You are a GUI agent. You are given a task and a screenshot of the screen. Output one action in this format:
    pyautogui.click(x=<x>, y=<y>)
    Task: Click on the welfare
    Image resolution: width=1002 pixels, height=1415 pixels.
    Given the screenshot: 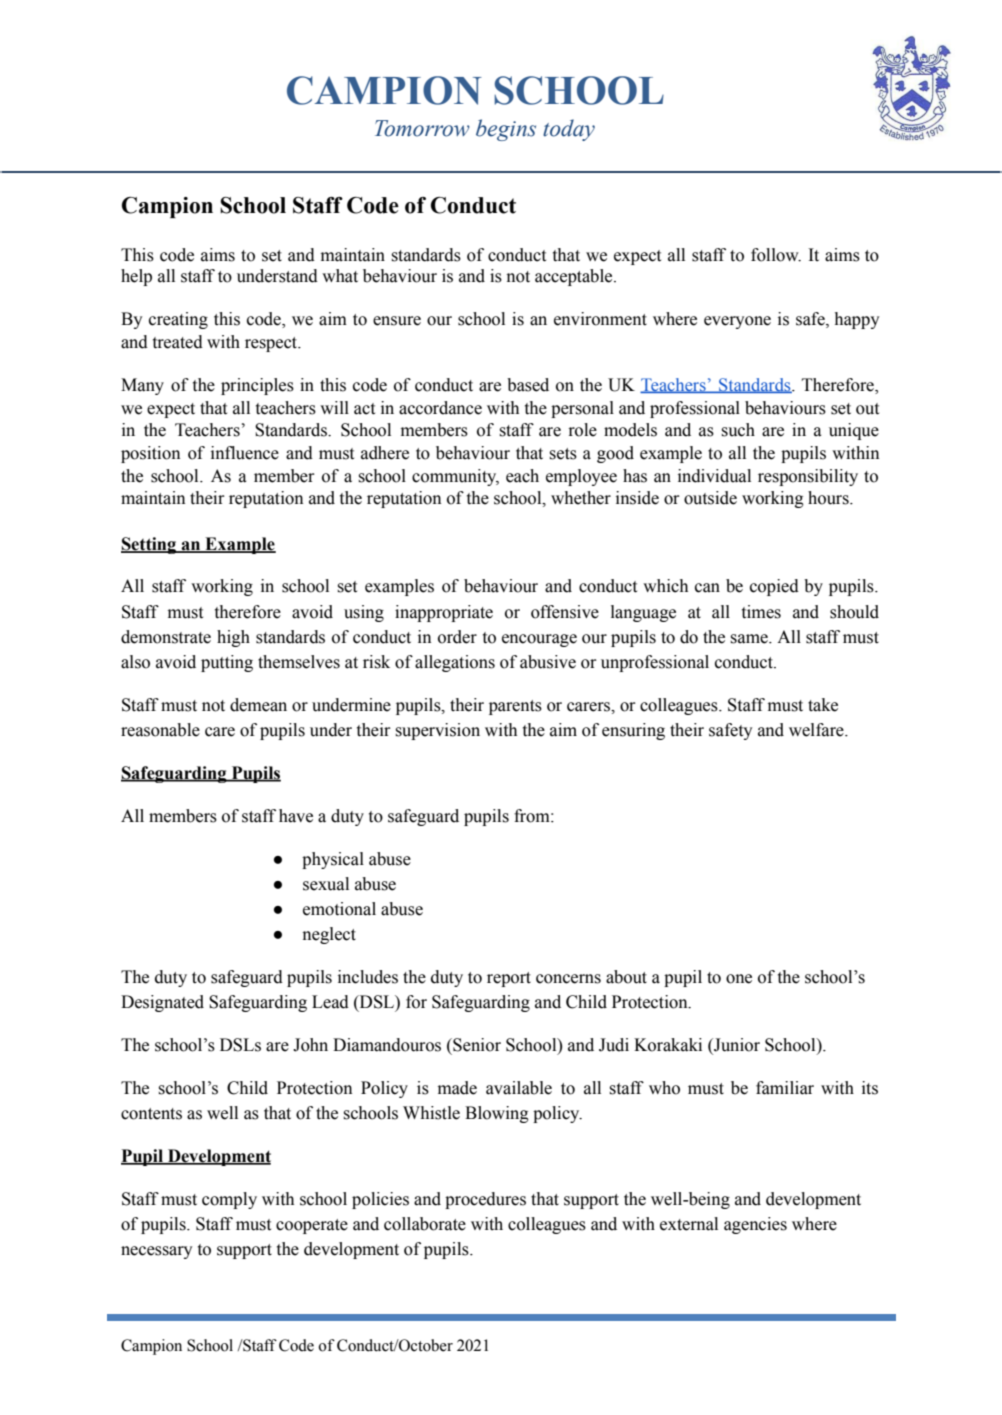 What is the action you would take?
    pyautogui.click(x=817, y=730)
